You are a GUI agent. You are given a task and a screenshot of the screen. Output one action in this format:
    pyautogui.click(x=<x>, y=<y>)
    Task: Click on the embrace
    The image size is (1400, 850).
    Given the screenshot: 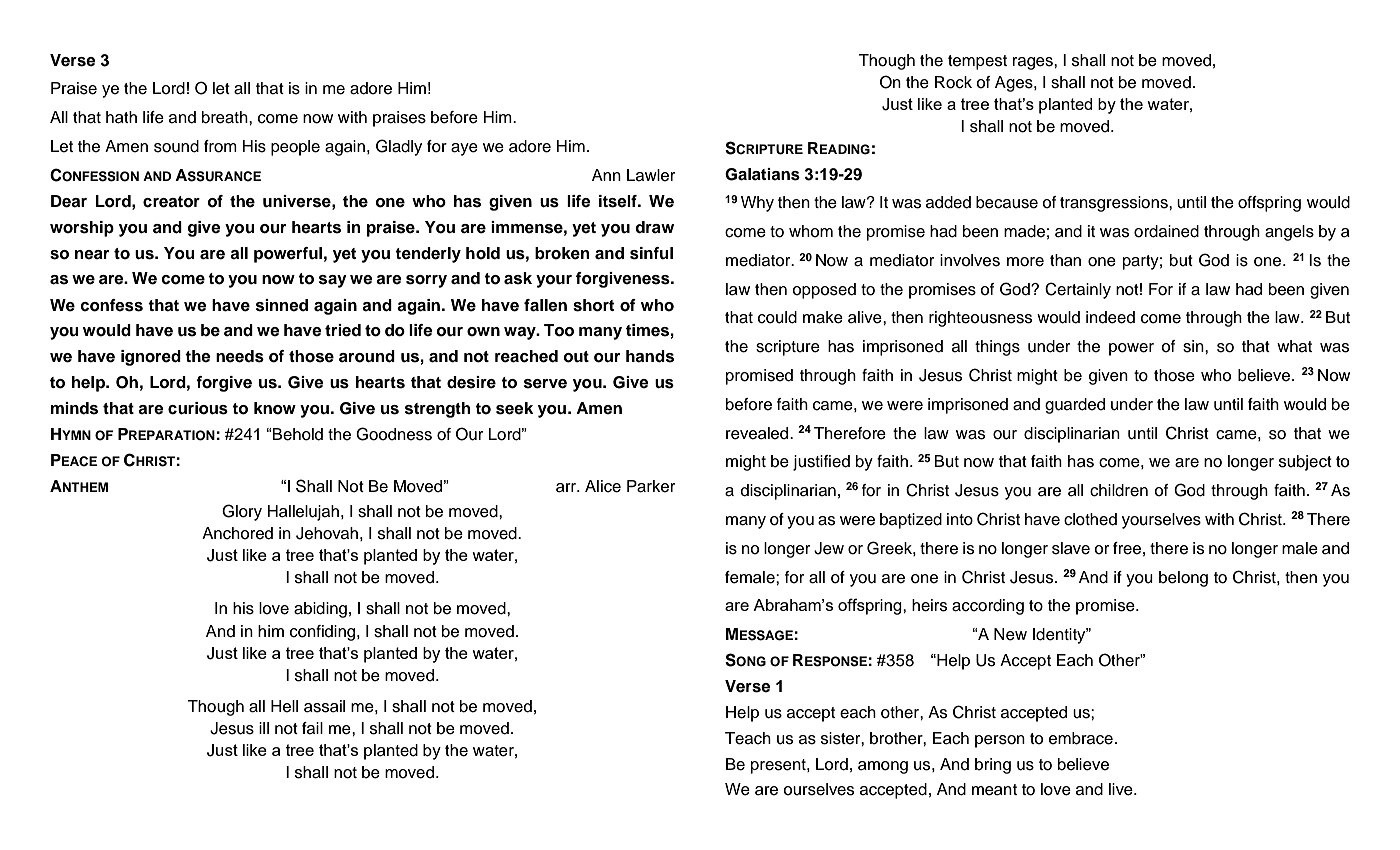 What is the action you would take?
    pyautogui.click(x=1081, y=738)
